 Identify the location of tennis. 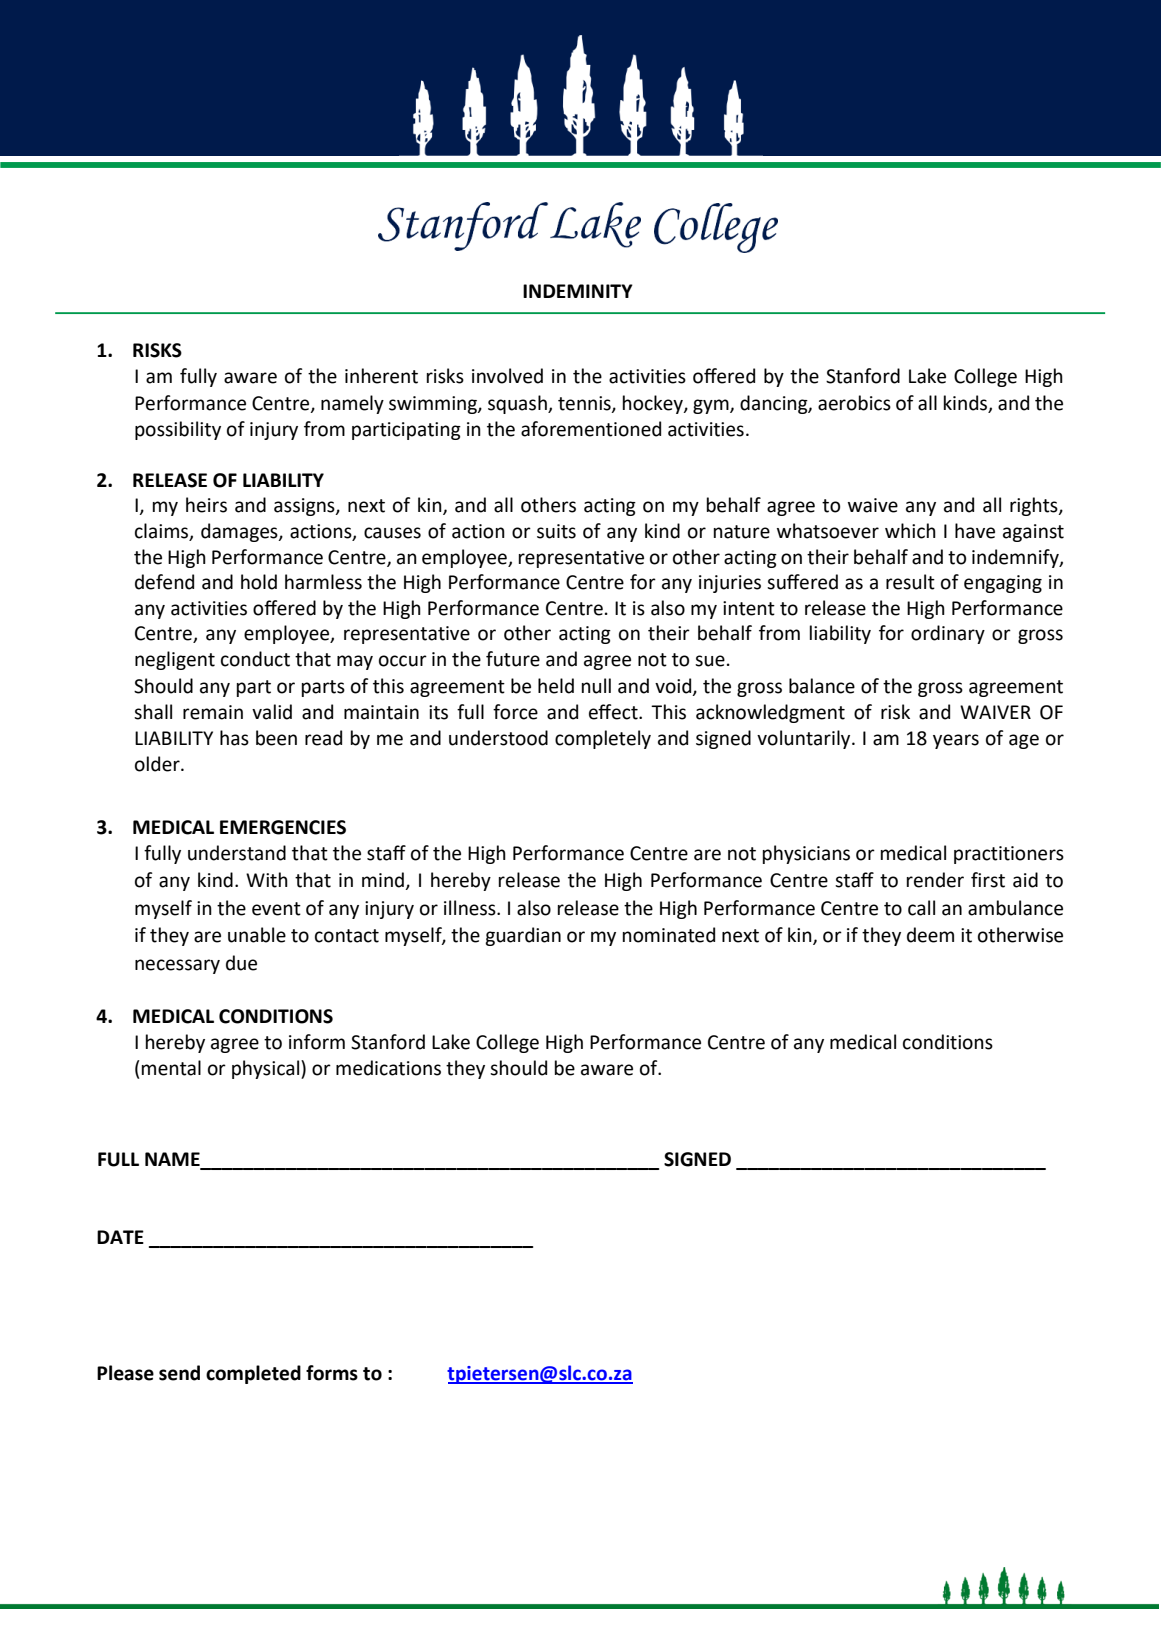
(585, 404).
